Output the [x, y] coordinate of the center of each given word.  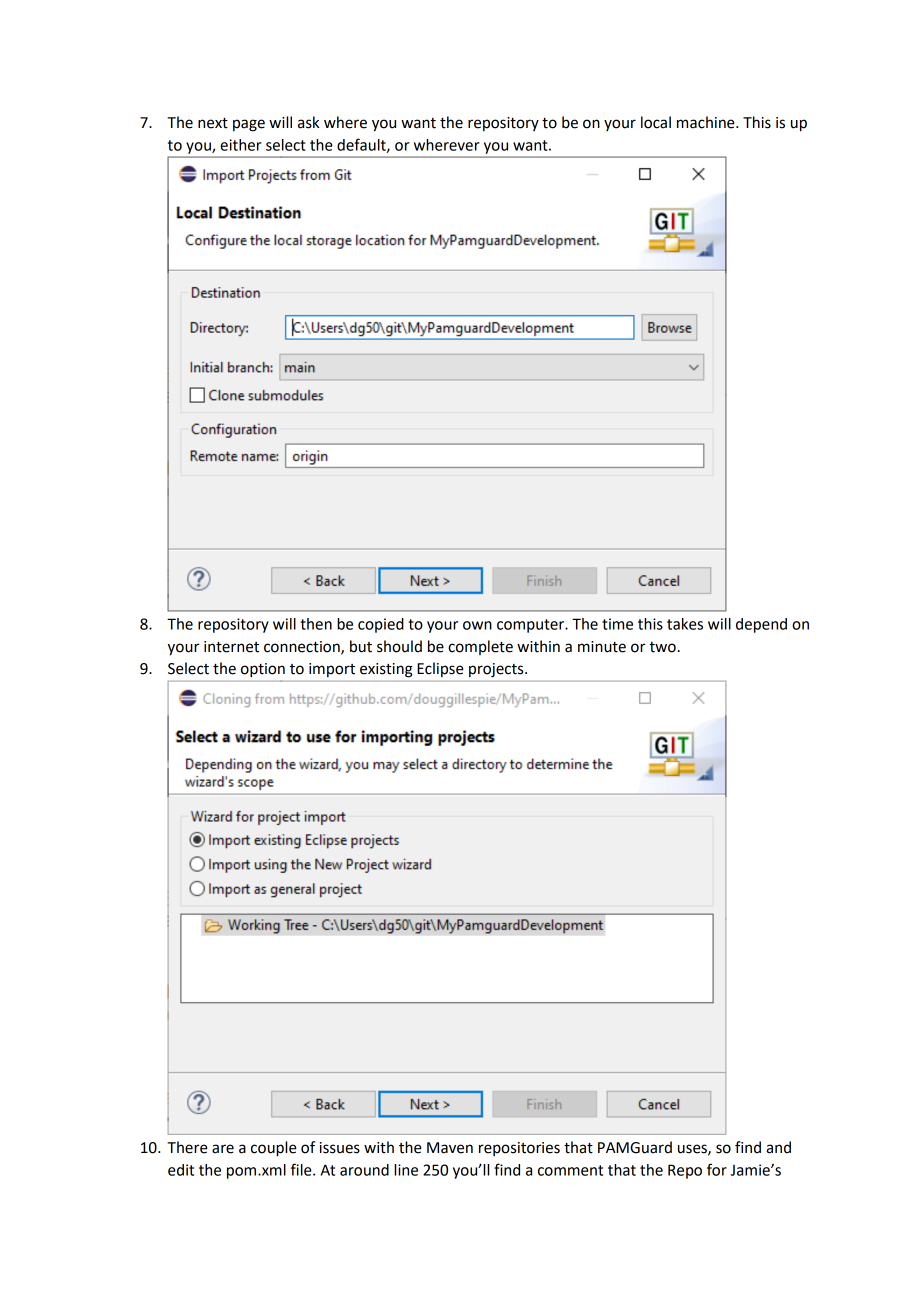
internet [231, 647]
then [316, 624]
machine [707, 122]
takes [685, 624]
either [241, 145]
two [662, 647]
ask [308, 122]
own [477, 625]
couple [274, 1149]
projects [497, 670]
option [263, 670]
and [778, 1147]
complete [480, 647]
